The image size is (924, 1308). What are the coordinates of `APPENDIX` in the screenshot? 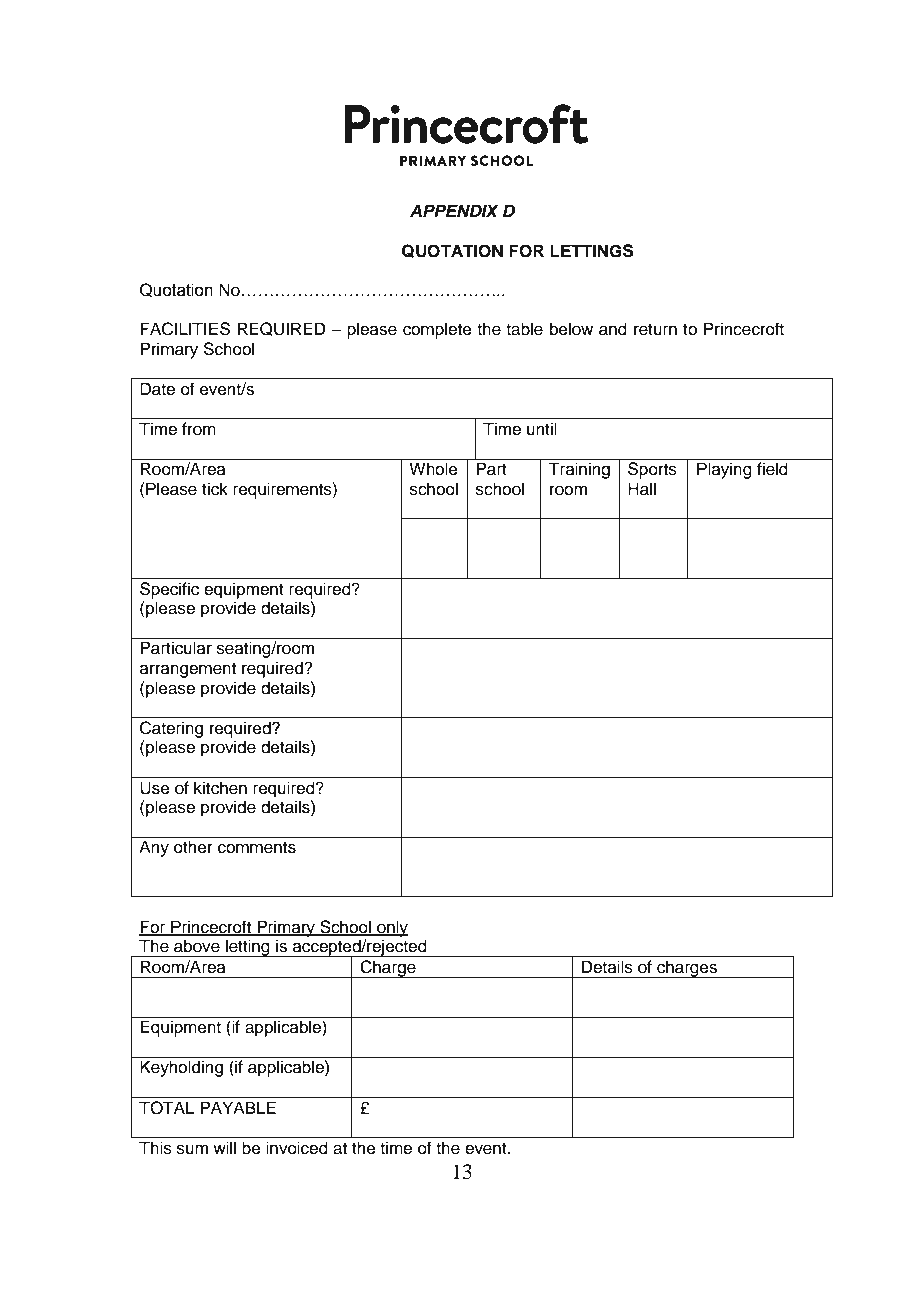 It's located at (454, 210).
